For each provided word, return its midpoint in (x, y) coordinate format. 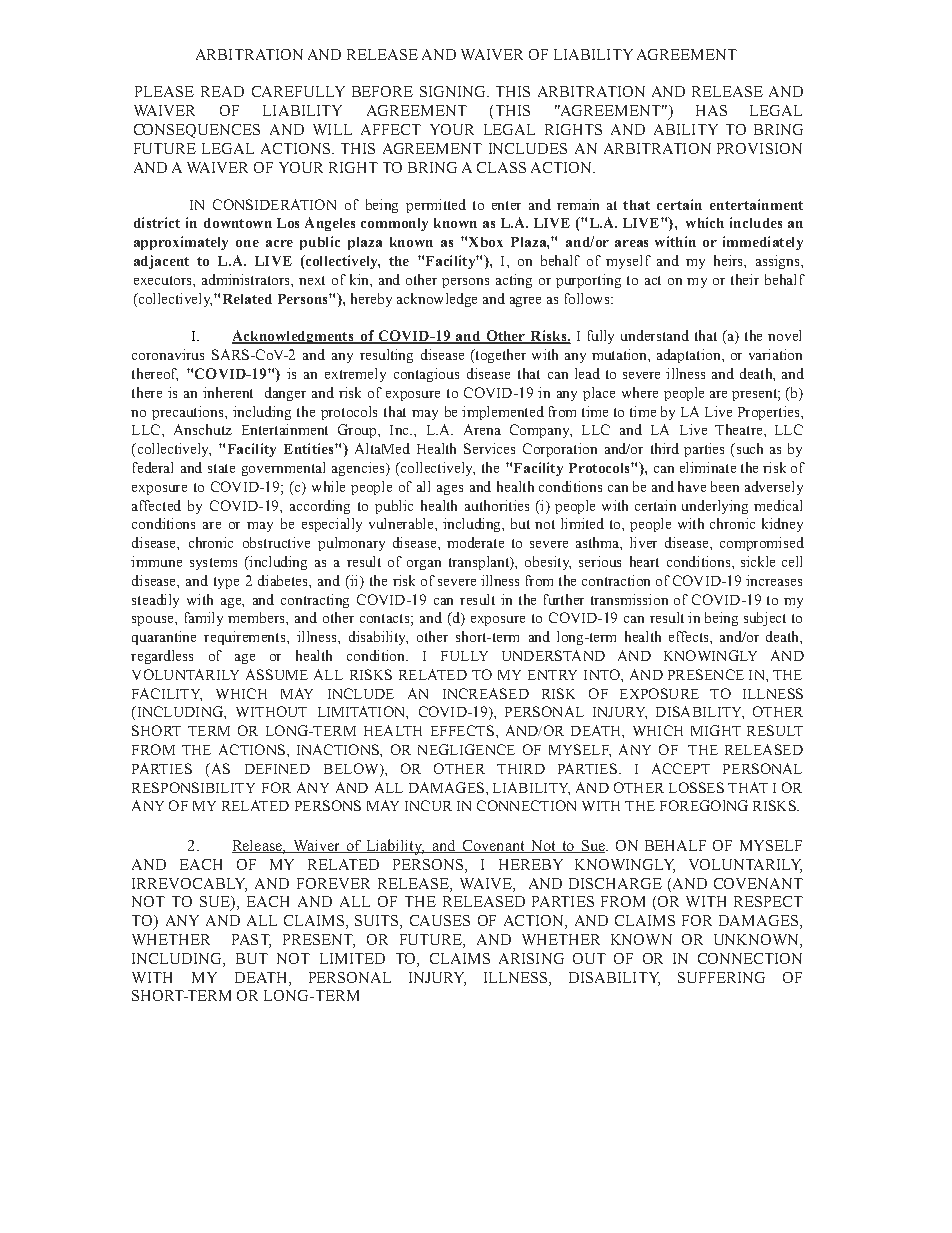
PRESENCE (706, 674)
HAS (711, 110)
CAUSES (440, 920)
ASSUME (277, 674)
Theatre (740, 429)
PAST (251, 941)
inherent (228, 392)
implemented (503, 413)
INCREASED (486, 693)
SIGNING (454, 91)
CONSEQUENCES (197, 131)
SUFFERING (721, 977)
